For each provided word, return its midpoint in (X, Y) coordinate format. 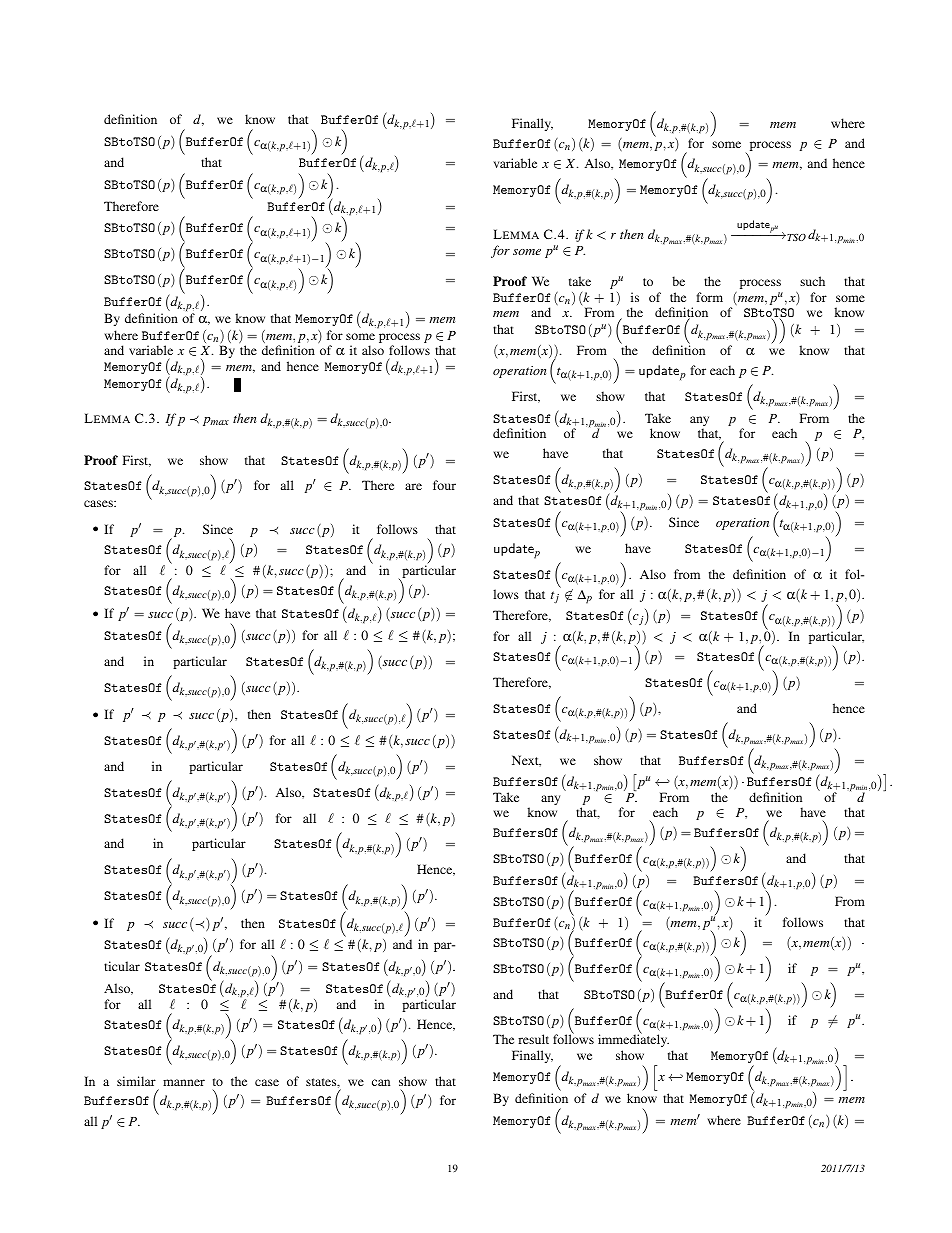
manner (184, 1082)
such (812, 281)
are (413, 486)
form (709, 297)
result (533, 1039)
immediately (633, 1039)
